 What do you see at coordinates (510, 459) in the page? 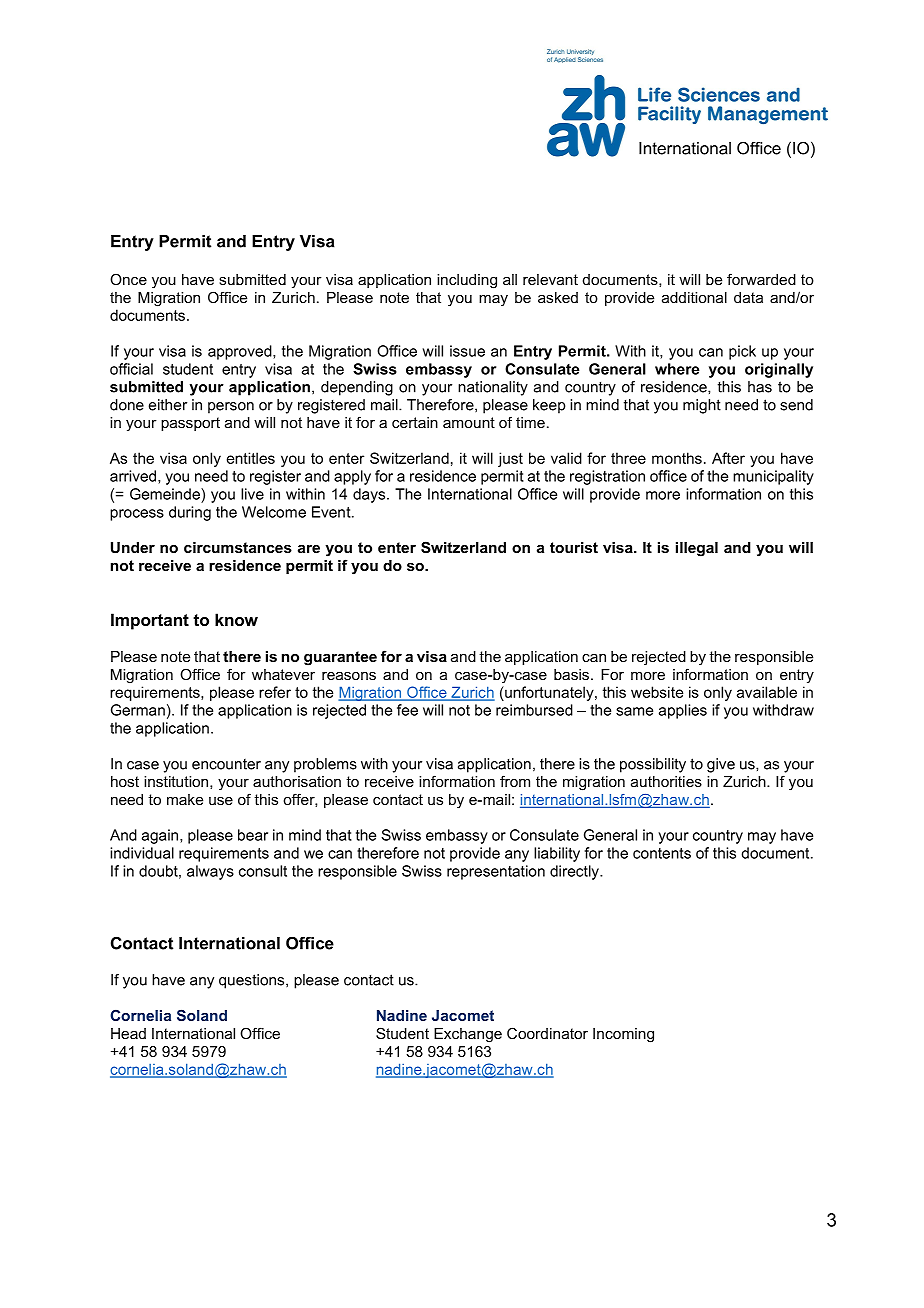
I see `just` at bounding box center [510, 459].
